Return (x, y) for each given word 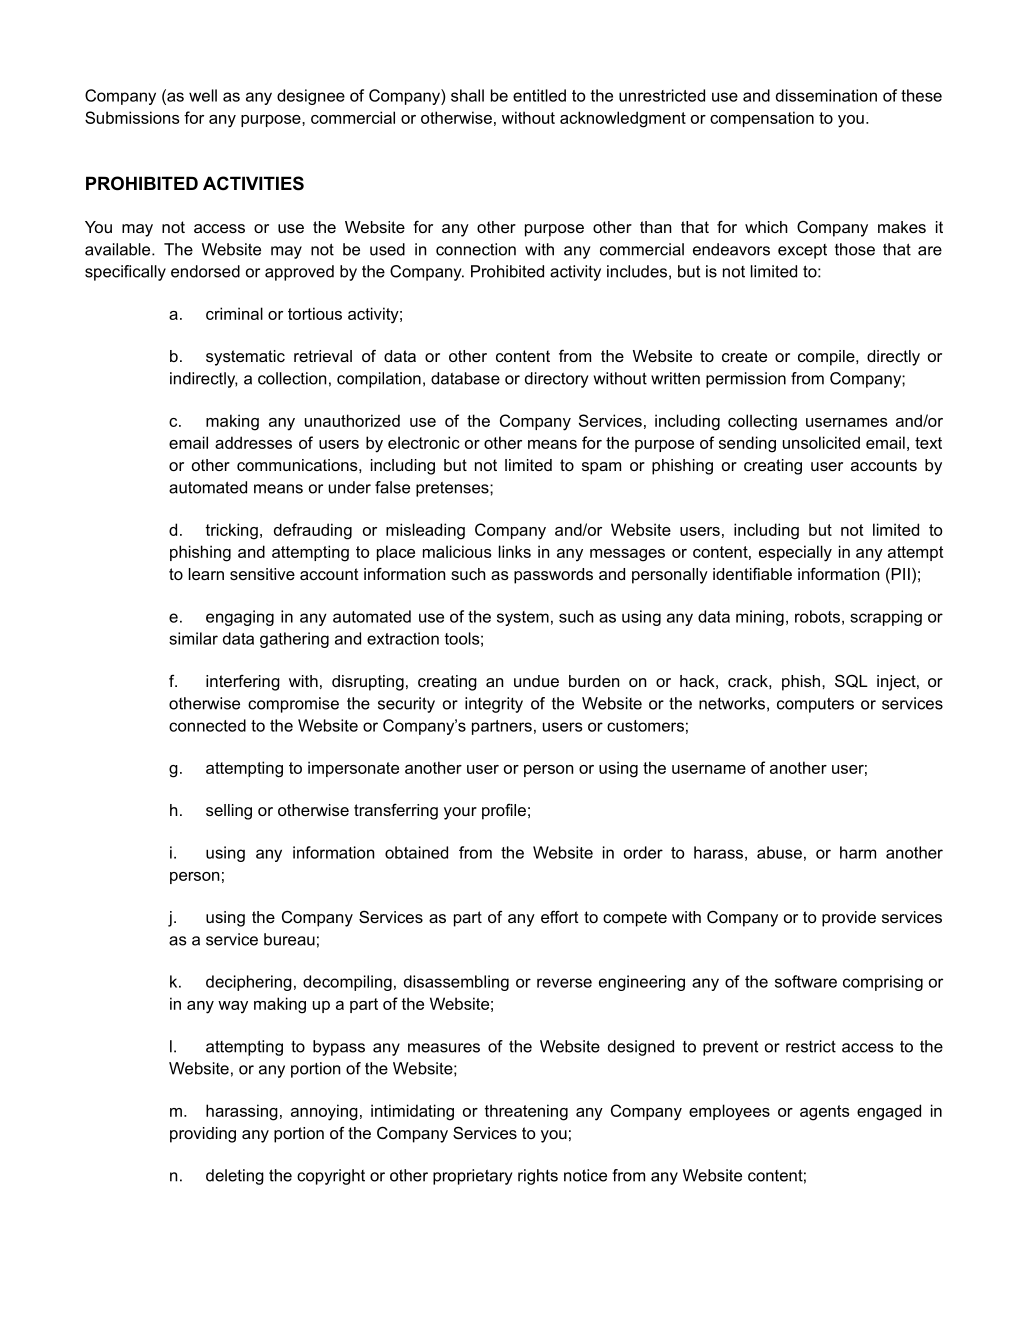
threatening (526, 1112)
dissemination (826, 95)
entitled (539, 95)
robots (817, 616)
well (203, 95)
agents (825, 1113)
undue (536, 681)
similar (193, 638)
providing (203, 1135)
